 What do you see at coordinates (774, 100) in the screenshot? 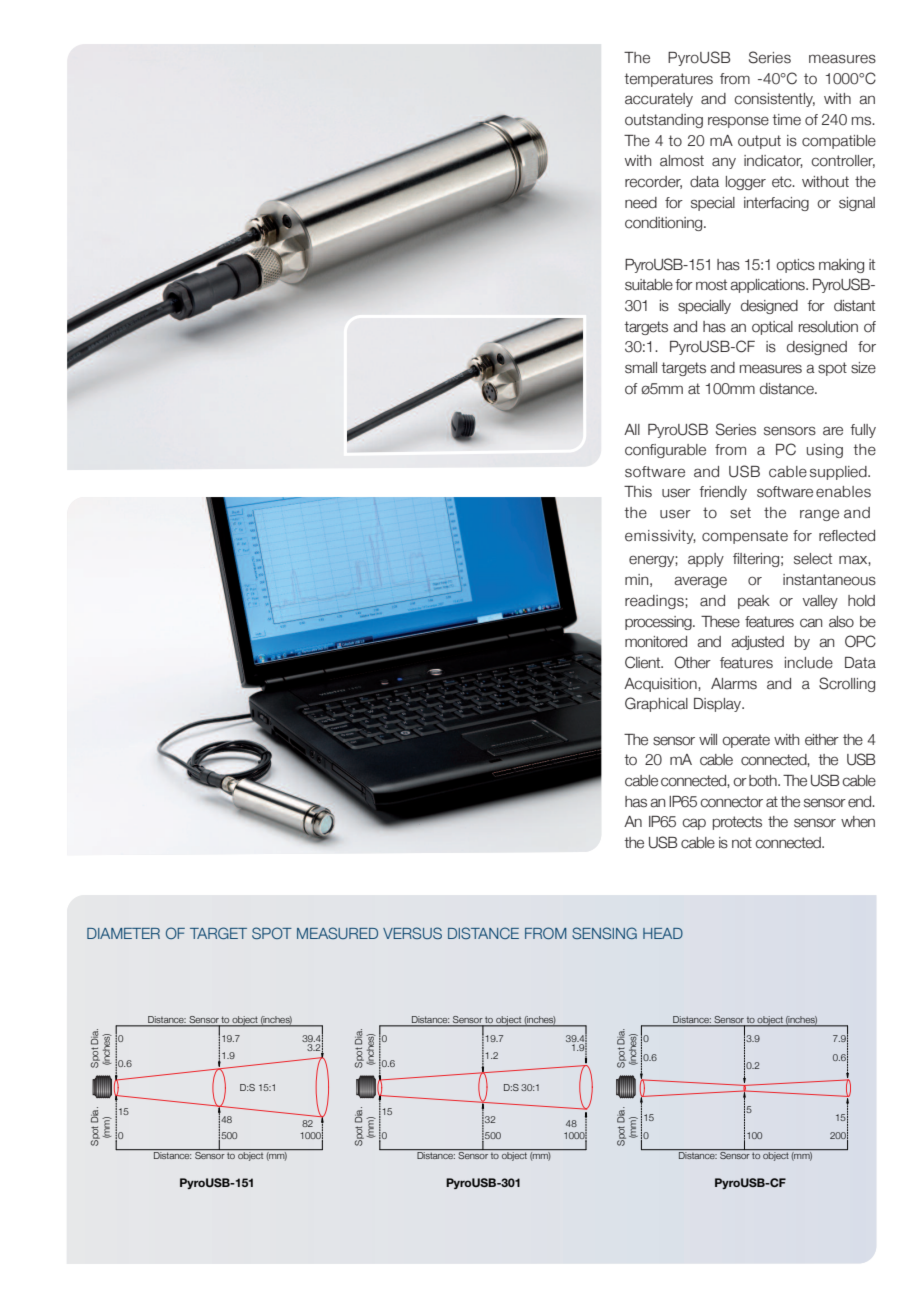
I see `consistently` at bounding box center [774, 100].
